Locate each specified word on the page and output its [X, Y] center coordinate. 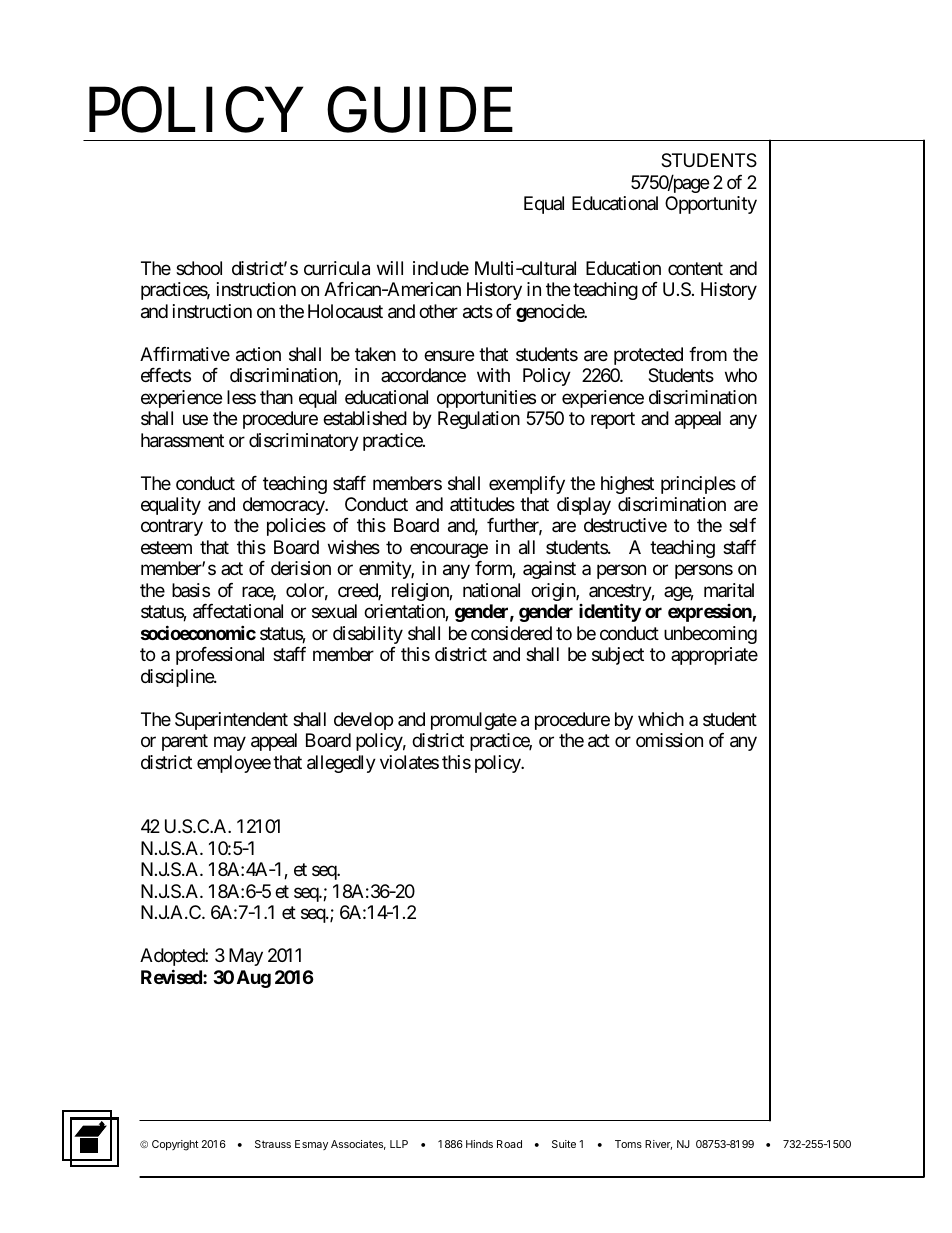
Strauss [273, 1144]
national [491, 590]
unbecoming [710, 635]
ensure [449, 355]
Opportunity [711, 205]
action [258, 354]
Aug [254, 979]
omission [669, 740]
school [199, 268]
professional [220, 656]
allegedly [341, 764]
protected [648, 356]
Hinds [479, 1144]
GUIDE [420, 110]
